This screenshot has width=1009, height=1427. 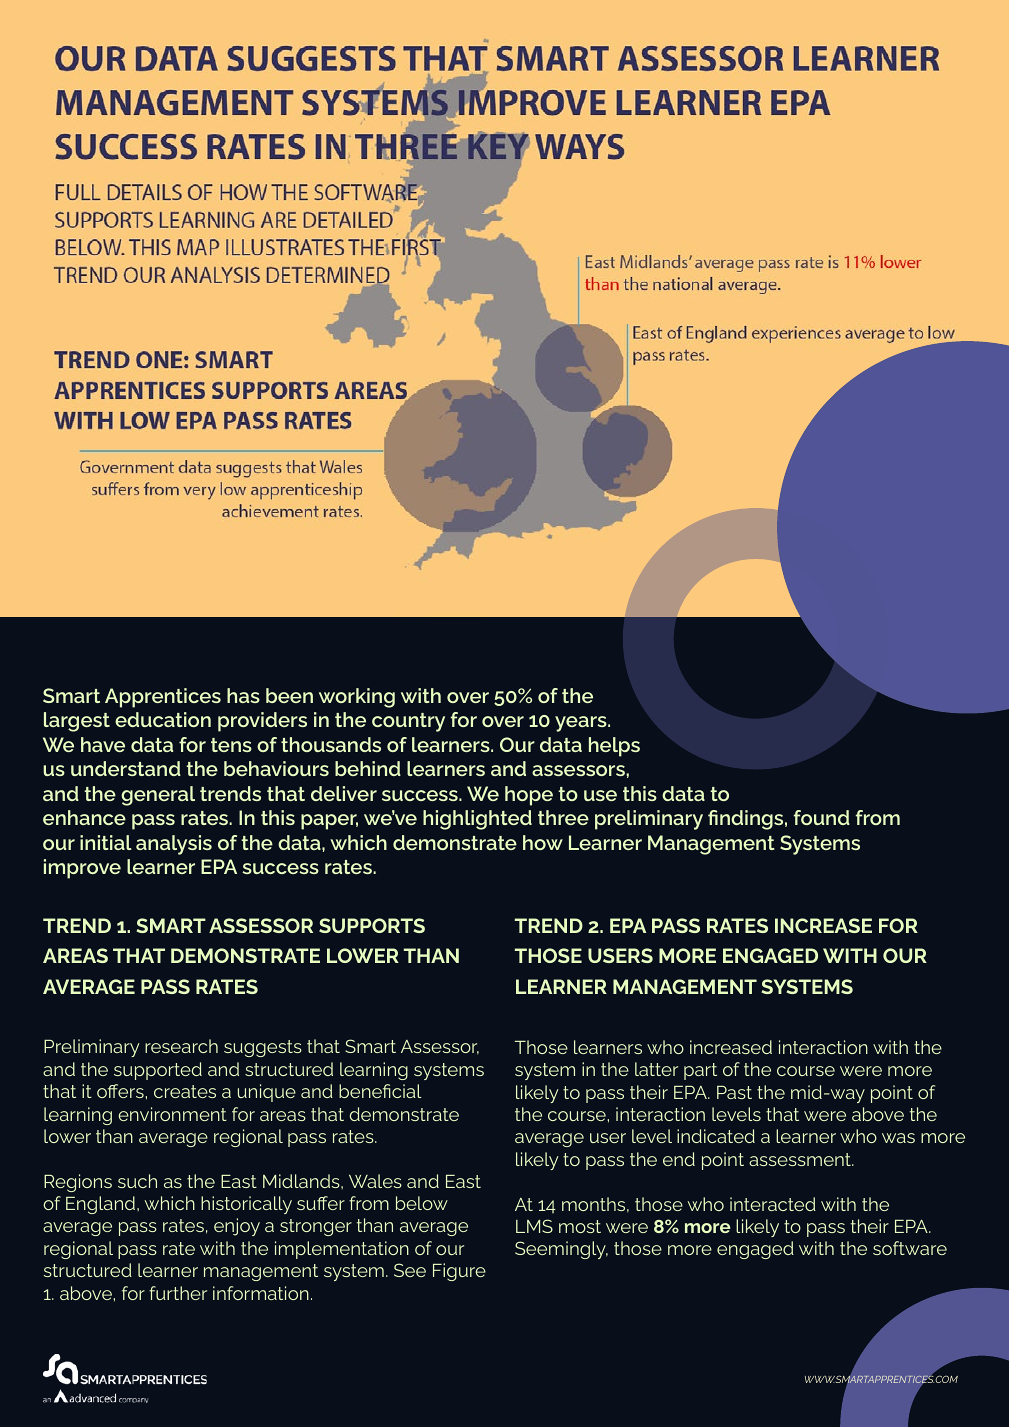 What do you see at coordinates (380, 1091) in the screenshot?
I see `beneficial` at bounding box center [380, 1091].
